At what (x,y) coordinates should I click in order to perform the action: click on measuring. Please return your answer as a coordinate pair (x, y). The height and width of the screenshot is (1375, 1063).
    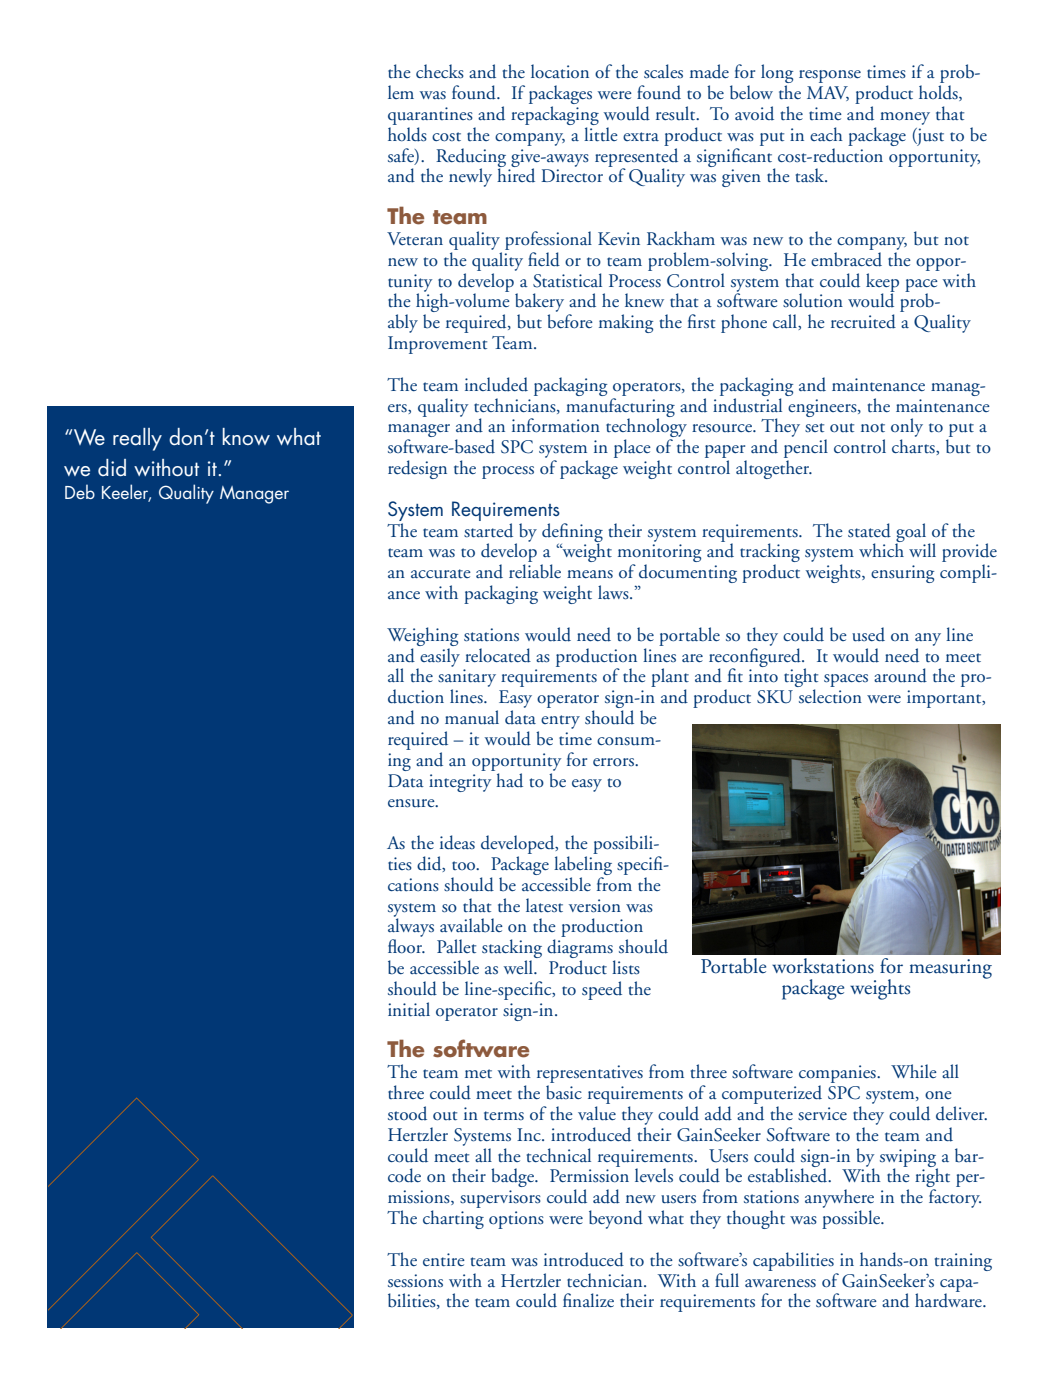
    Looking at the image, I should click on (950, 969).
